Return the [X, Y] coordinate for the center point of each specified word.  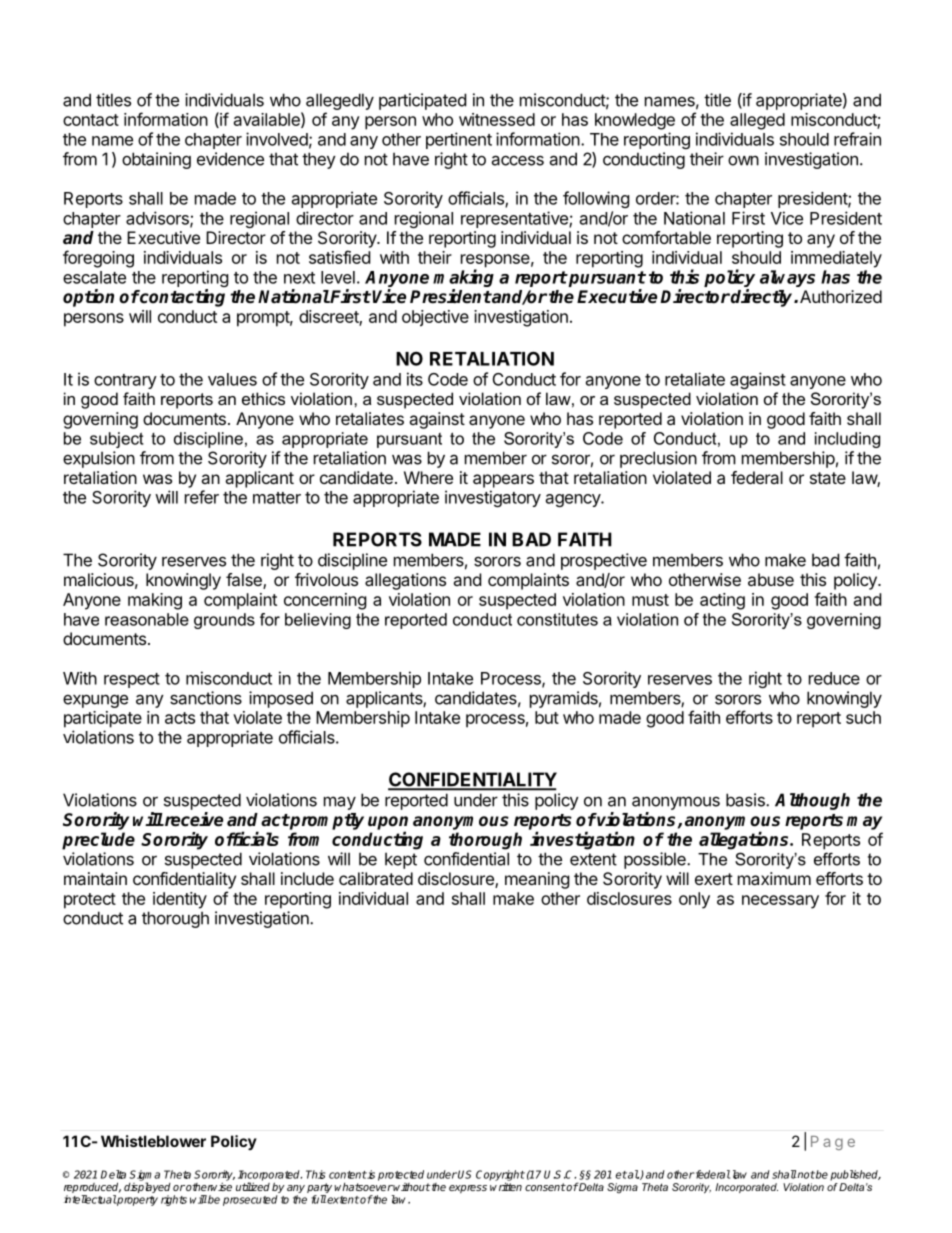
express [468, 1189]
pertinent [459, 140]
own [743, 161]
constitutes [557, 619]
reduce [834, 678]
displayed [147, 1189]
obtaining [156, 160]
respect [132, 680]
